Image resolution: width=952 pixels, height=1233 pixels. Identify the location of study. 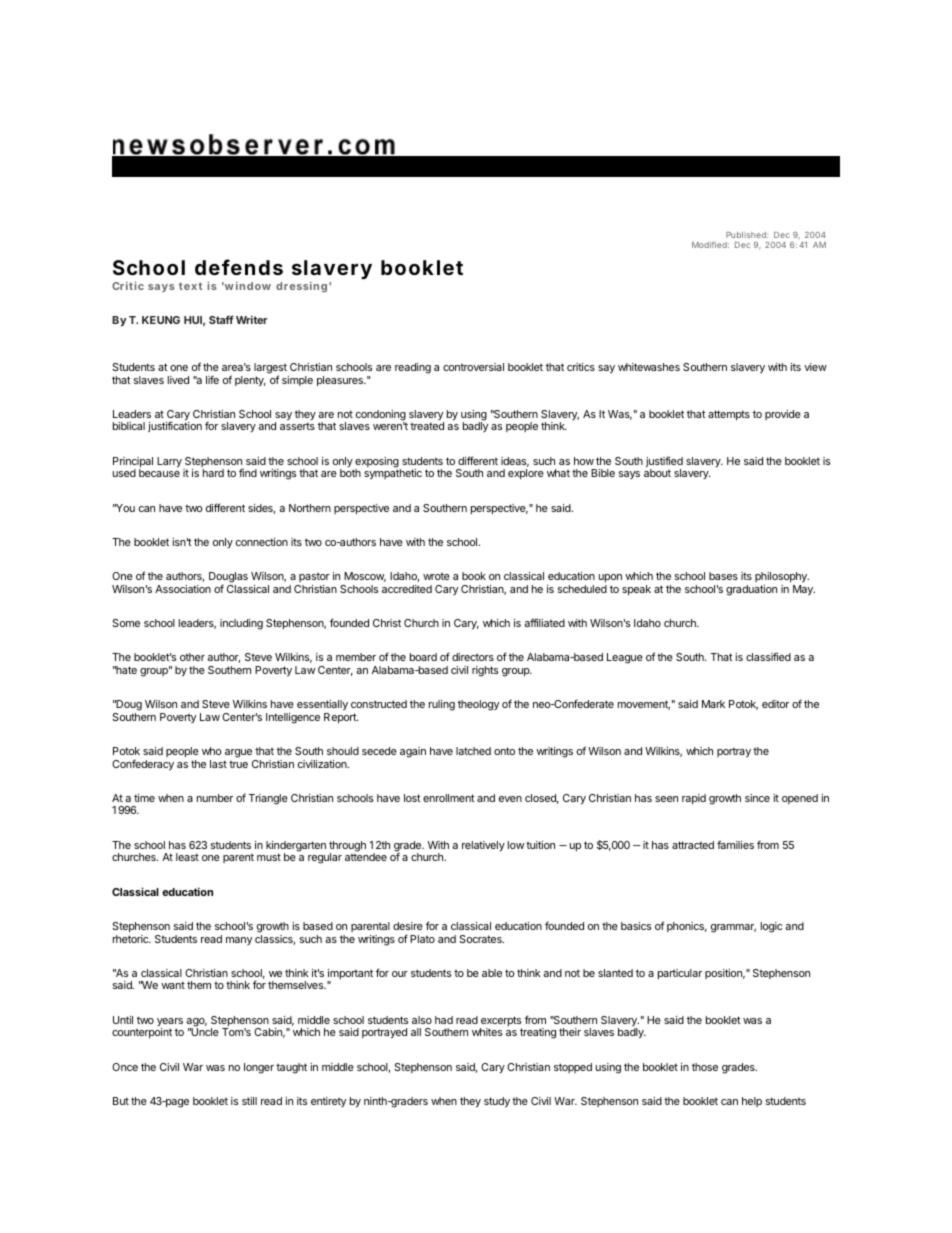
(497, 1102).
